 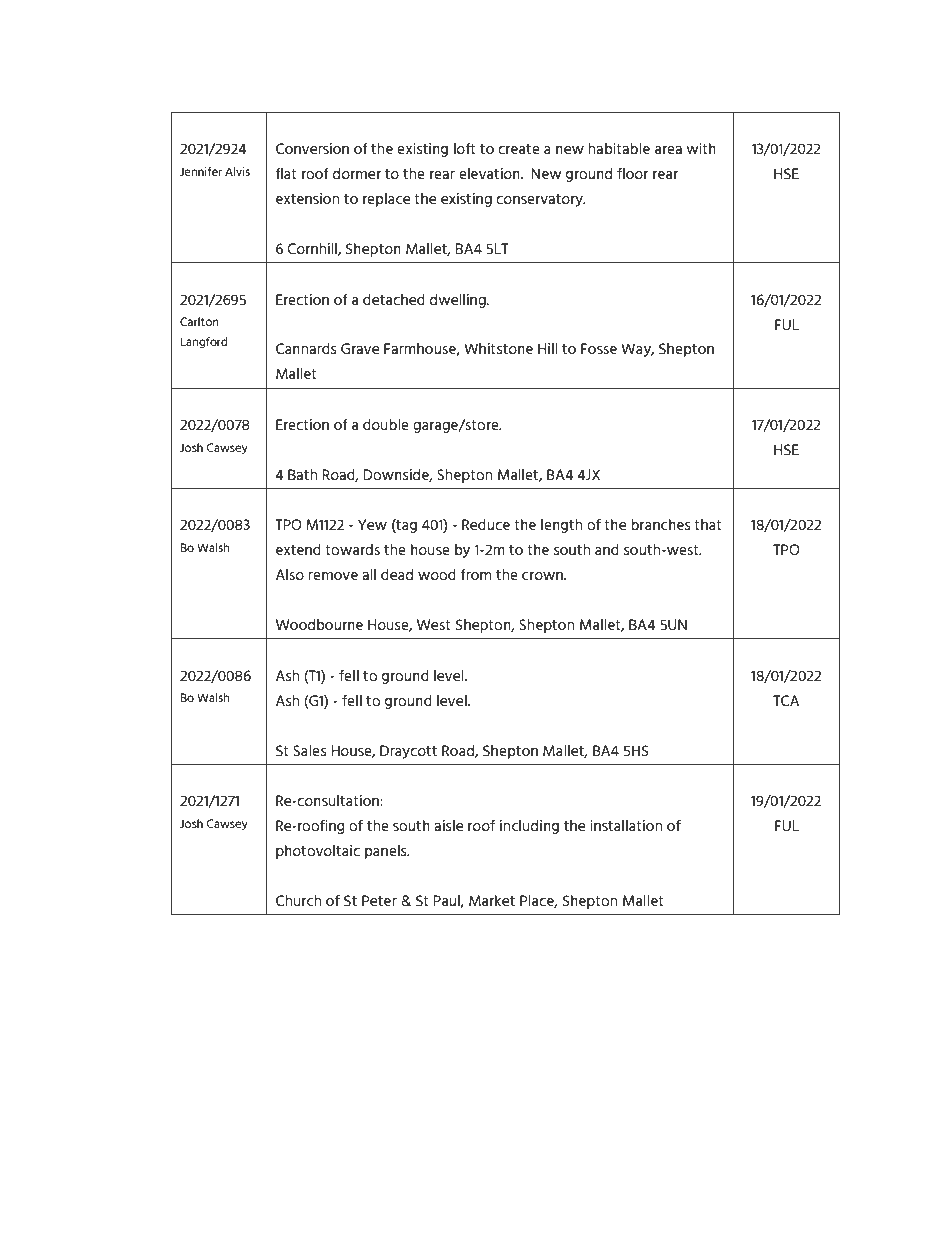 What do you see at coordinates (386, 424) in the screenshot?
I see `double` at bounding box center [386, 424].
